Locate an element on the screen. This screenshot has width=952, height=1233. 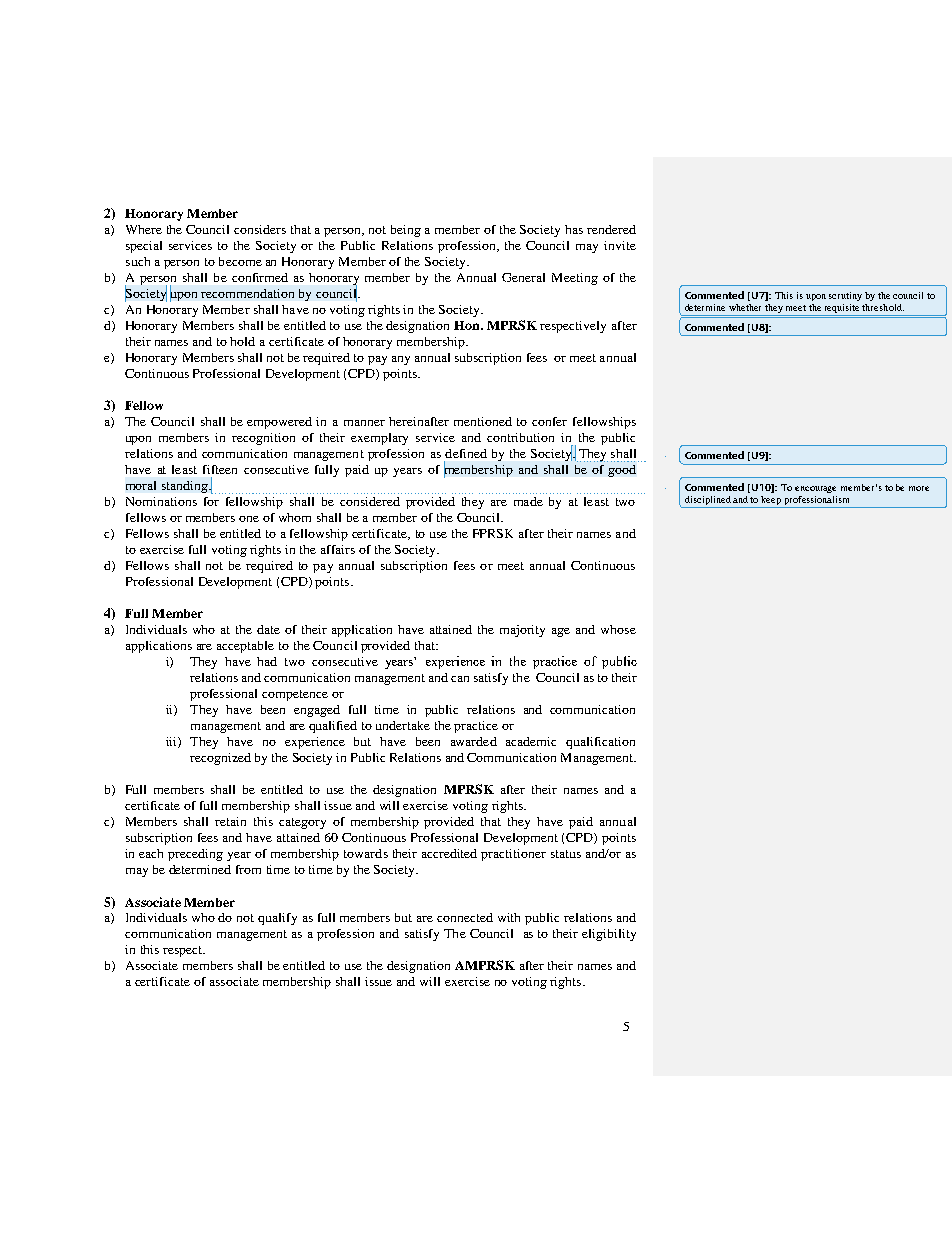
confer is located at coordinates (549, 421).
